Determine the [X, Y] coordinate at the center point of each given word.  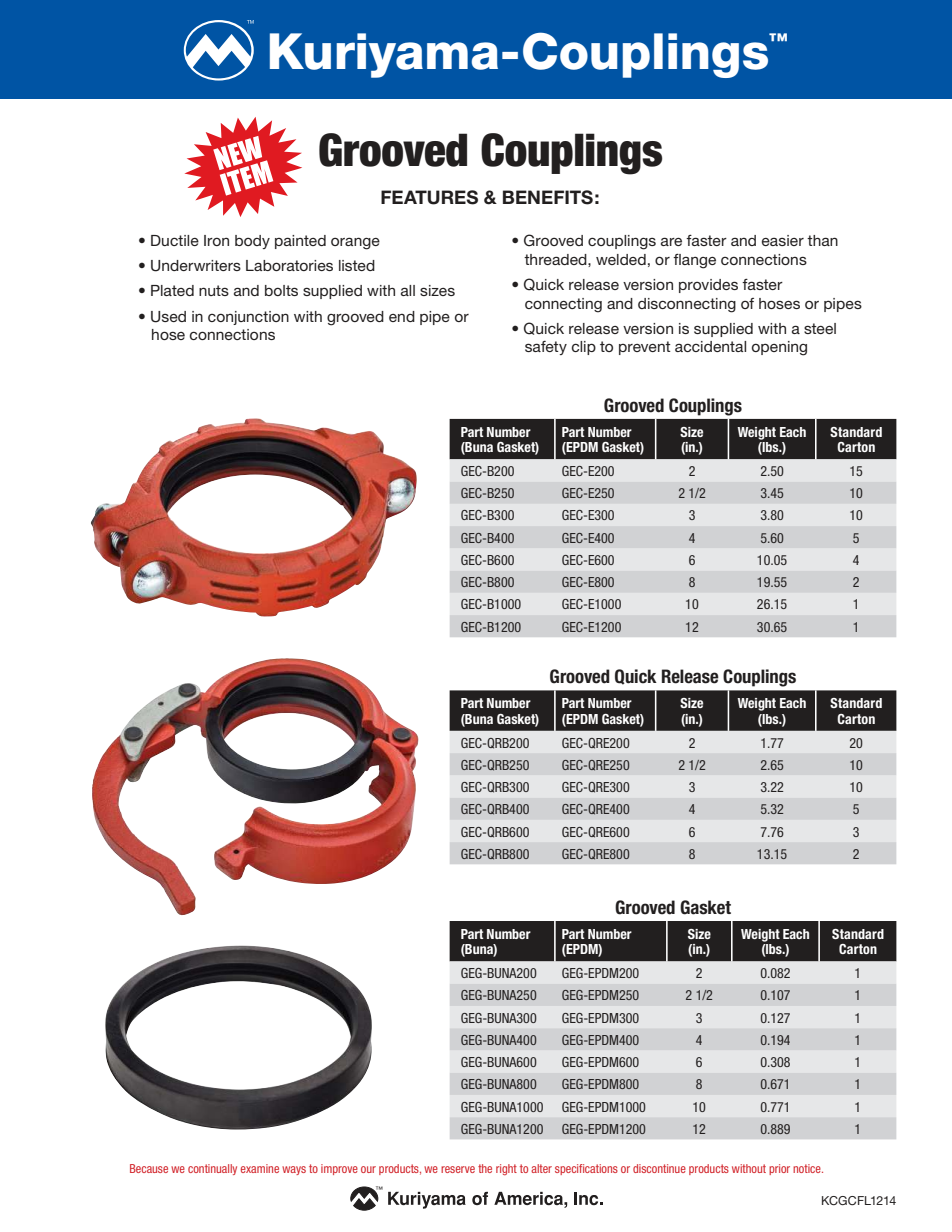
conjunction [248, 318]
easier [783, 240]
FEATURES [429, 197]
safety [546, 348]
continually [212, 1169]
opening [779, 348]
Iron [216, 240]
